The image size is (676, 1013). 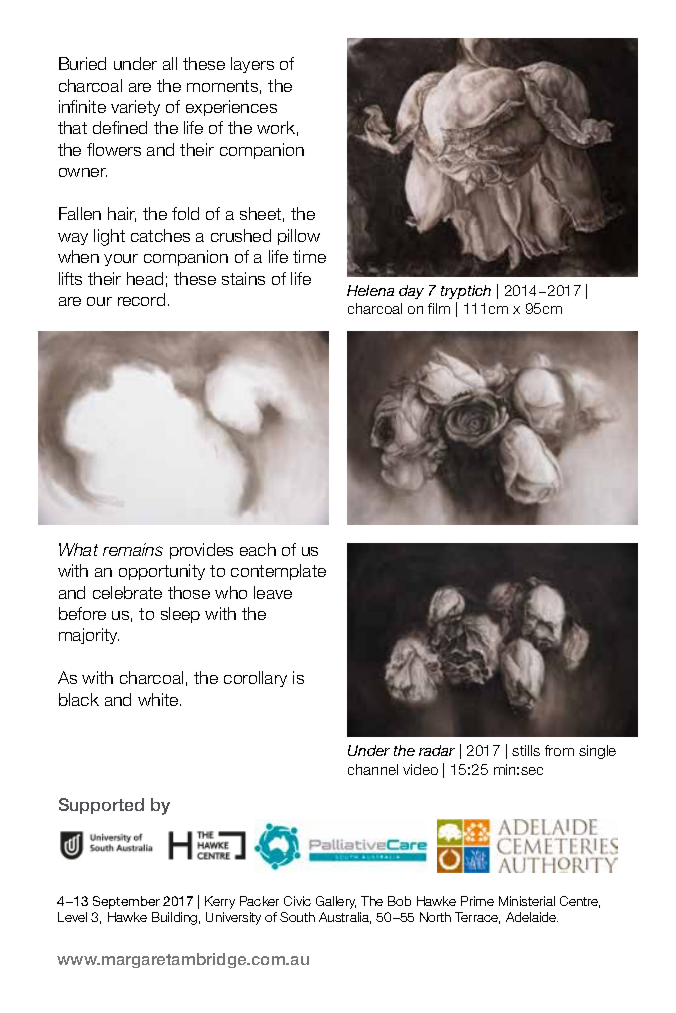 What do you see at coordinates (135, 108) in the screenshot?
I see `variety` at bounding box center [135, 108].
